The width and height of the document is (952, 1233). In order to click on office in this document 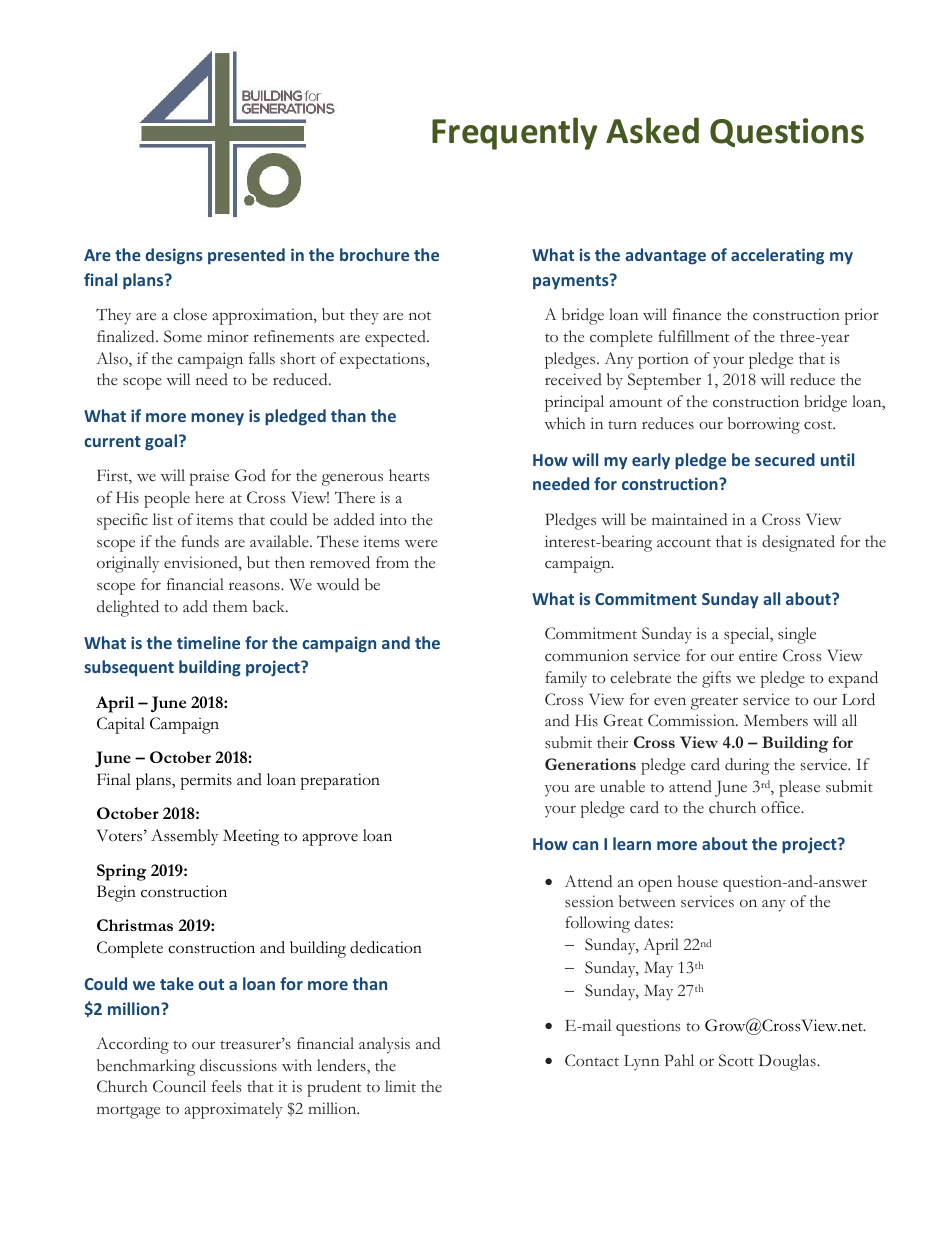, I will do `click(782, 807)`.
